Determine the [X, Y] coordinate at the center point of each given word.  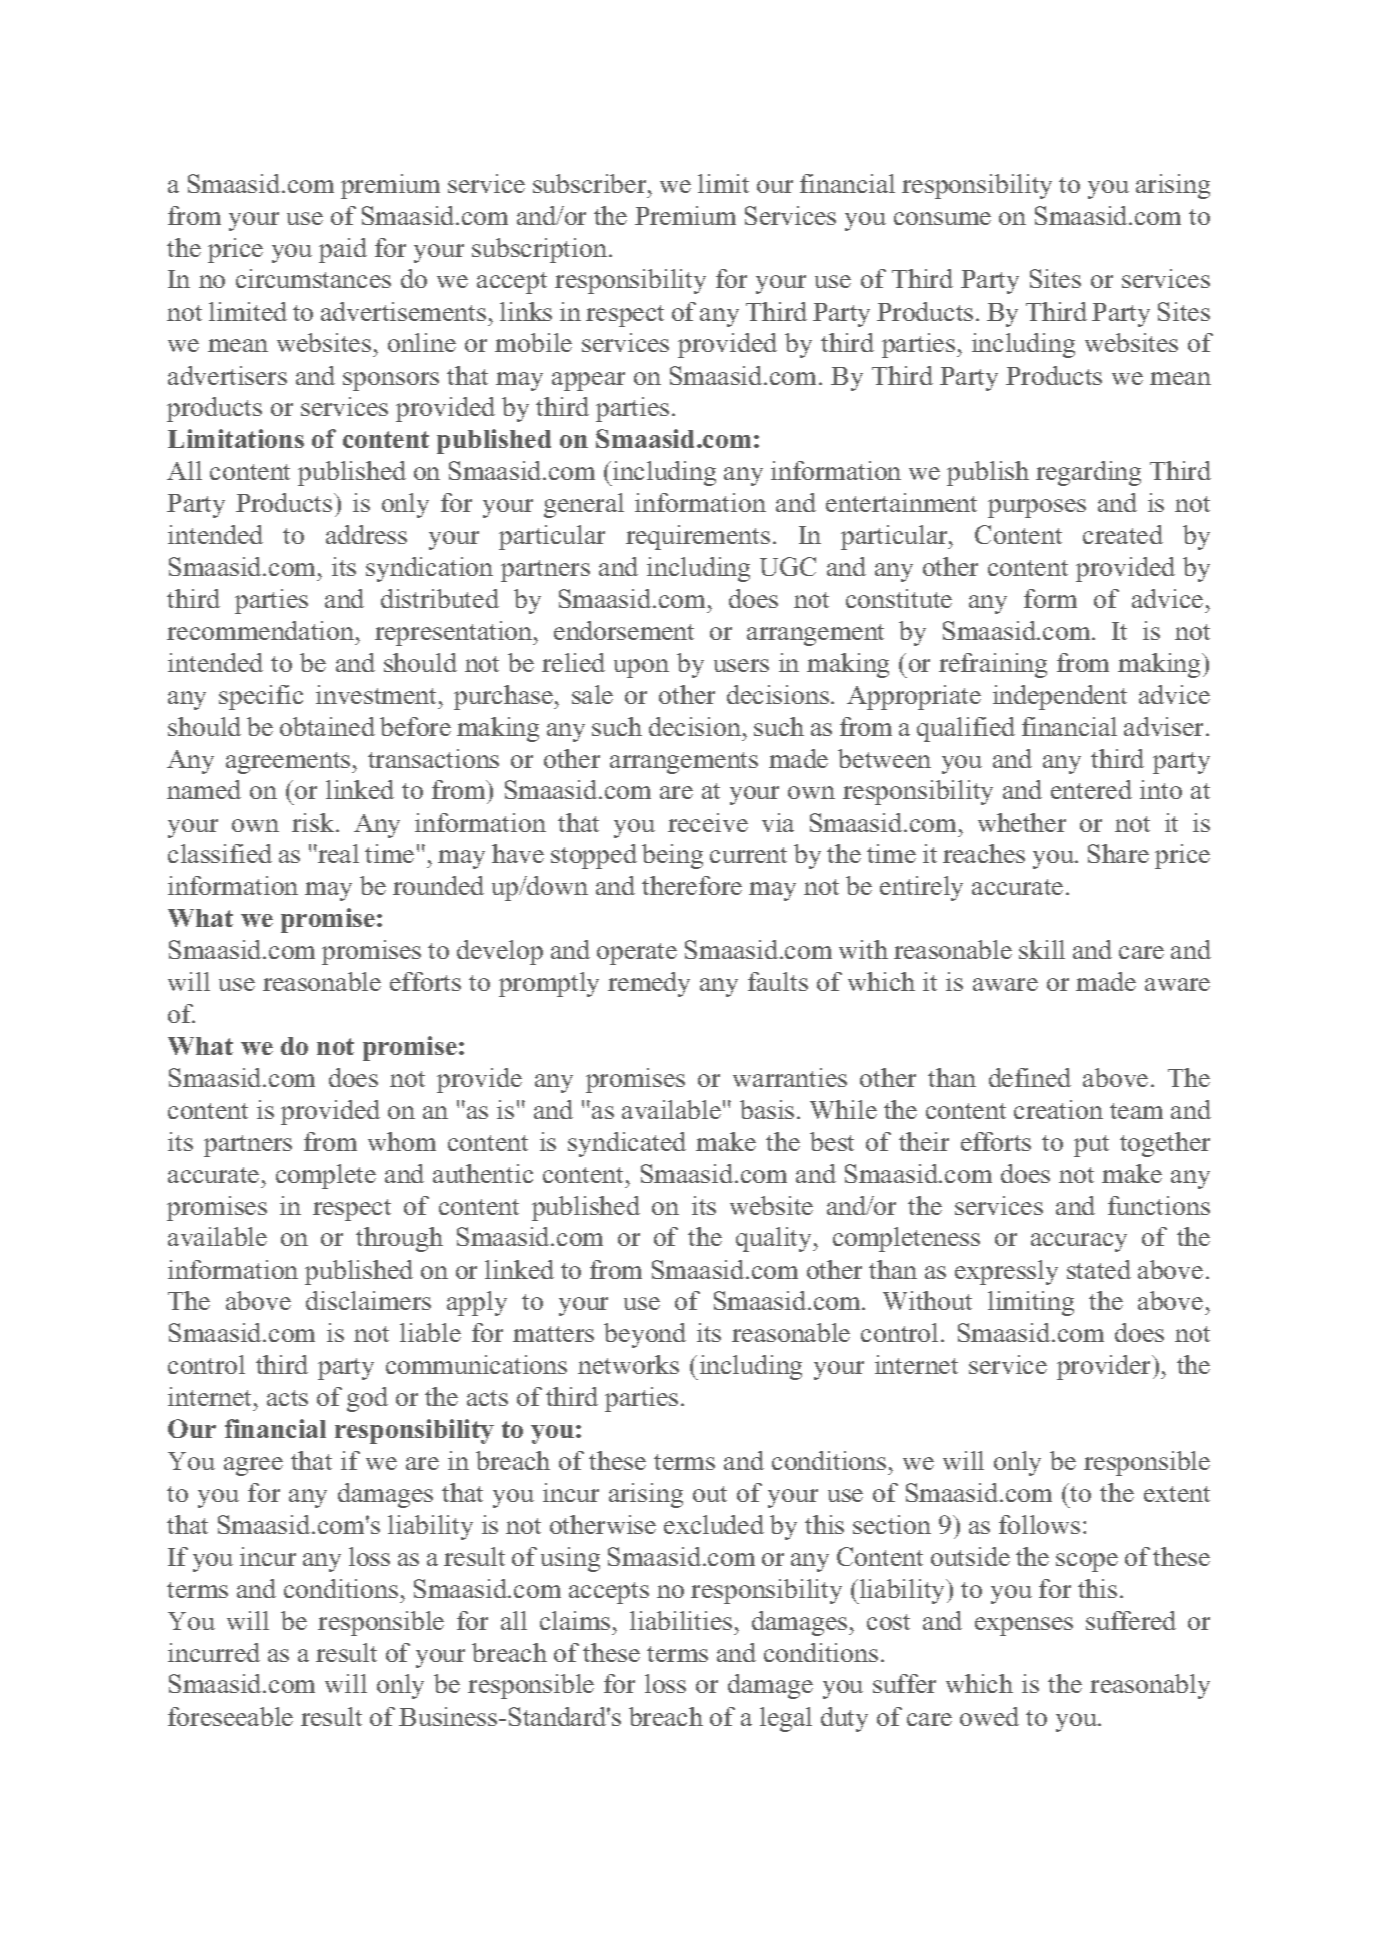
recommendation [262, 630]
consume [942, 218]
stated [1099, 1269]
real [337, 853]
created [1123, 534]
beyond [645, 1335]
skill [1042, 949]
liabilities [681, 1620]
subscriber [591, 183]
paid [343, 250]
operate [637, 954]
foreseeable [230, 1716]
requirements [698, 537]
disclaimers [368, 1300]
